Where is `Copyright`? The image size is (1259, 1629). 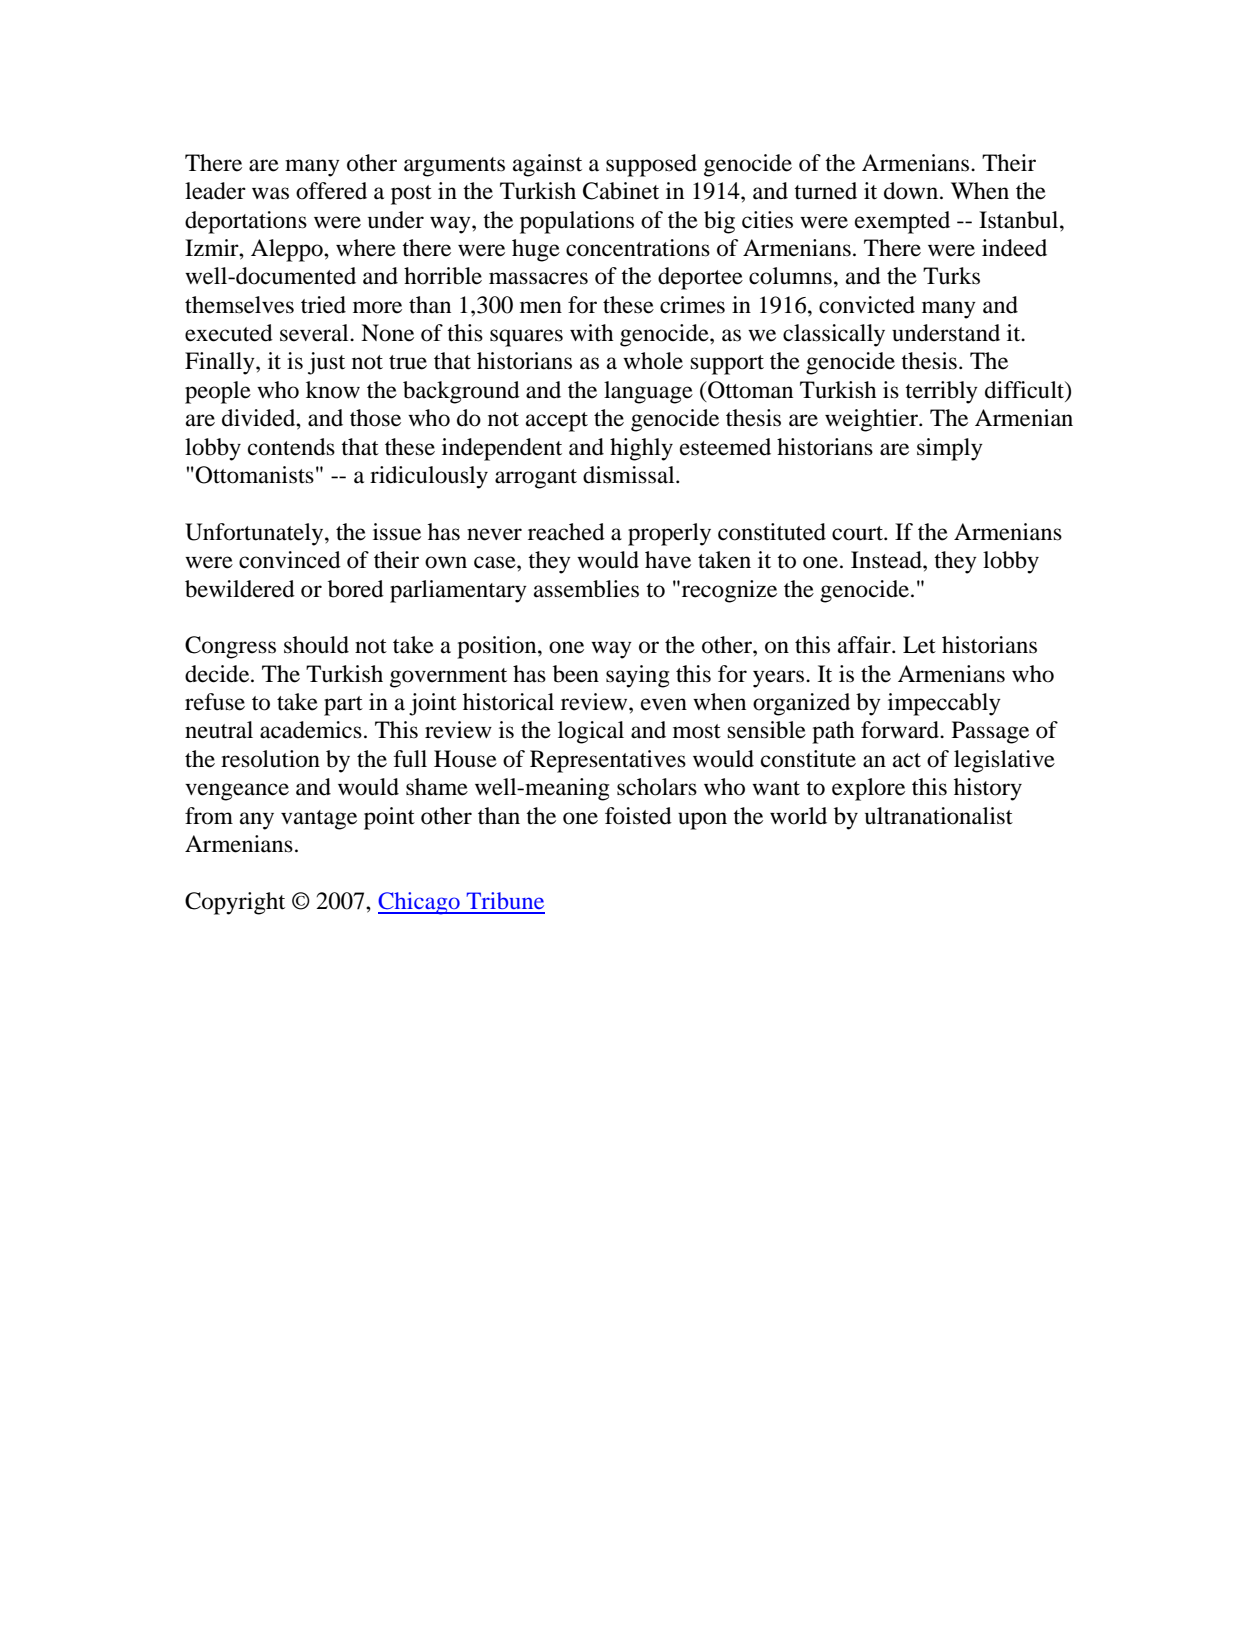 Copyright is located at coordinates (235, 903).
